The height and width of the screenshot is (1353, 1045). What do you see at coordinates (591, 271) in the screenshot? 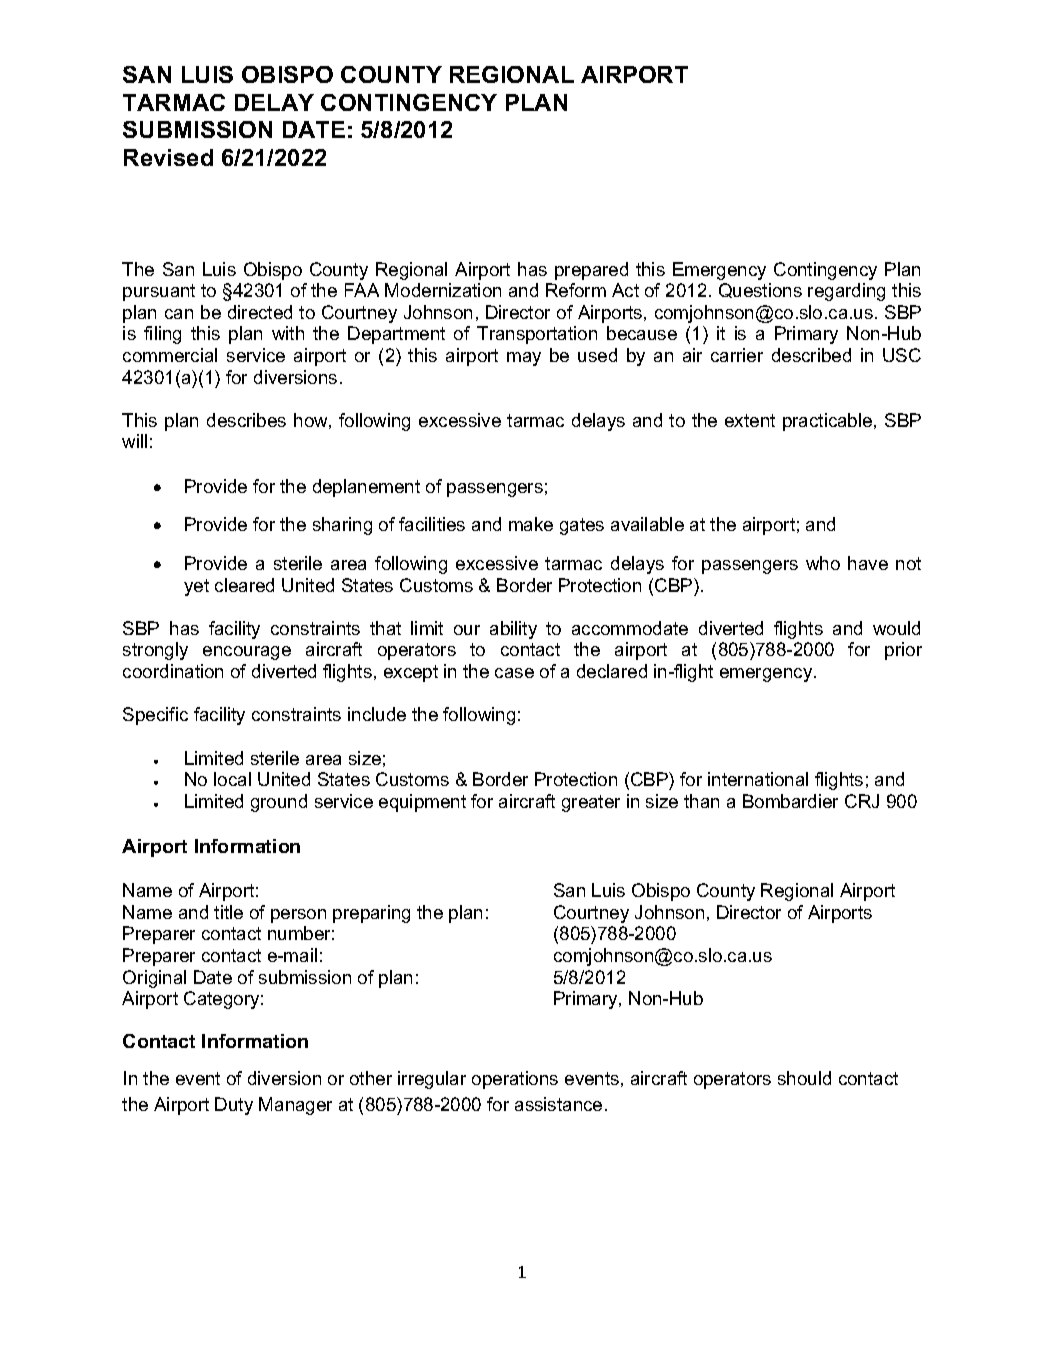
I see `prepared` at bounding box center [591, 271].
